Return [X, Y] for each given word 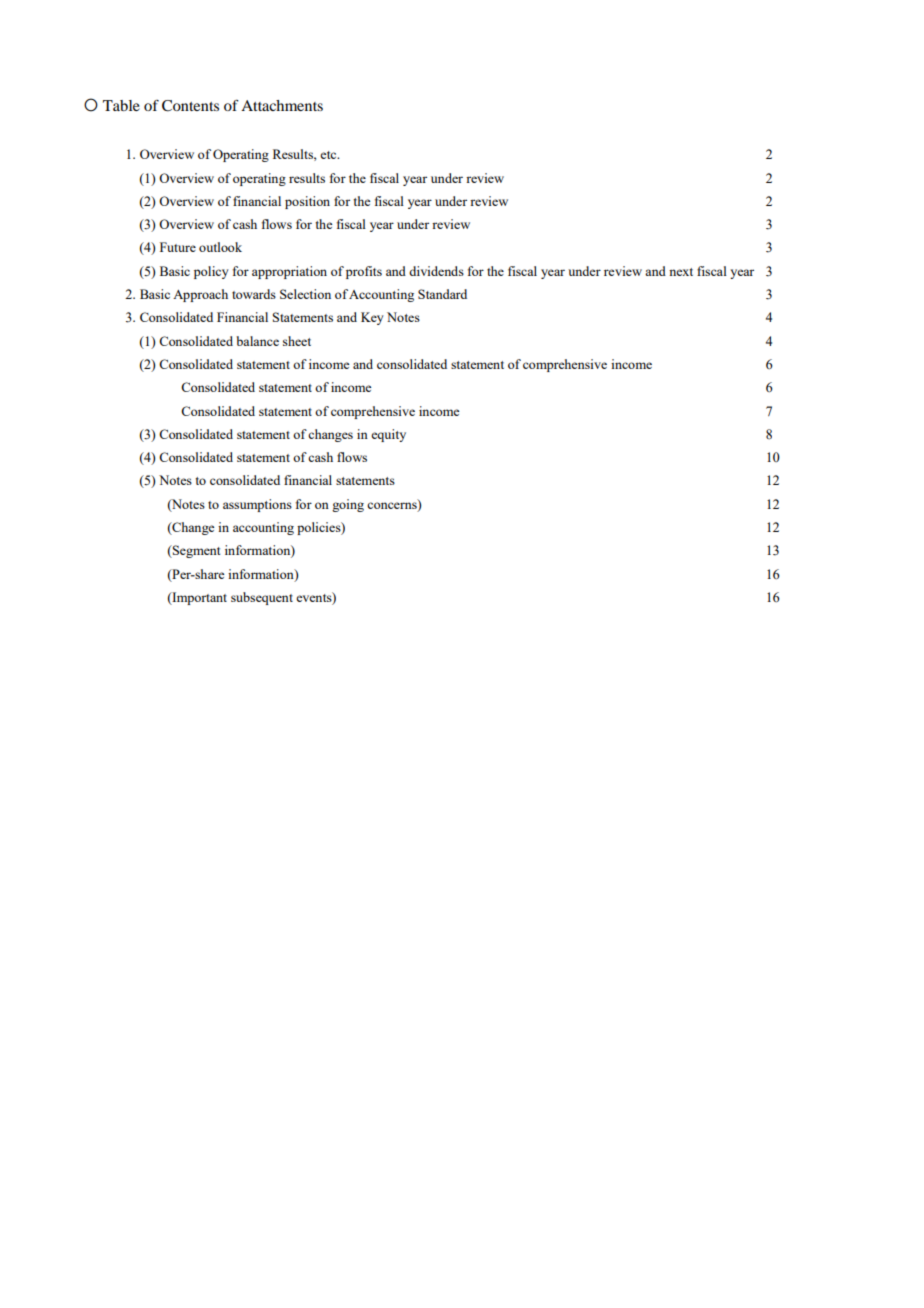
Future [178, 247]
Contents [190, 106]
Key [372, 318]
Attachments [282, 105]
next [681, 272]
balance [257, 341]
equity [388, 435]
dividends [436, 271]
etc [329, 155]
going [348, 505]
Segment [195, 551]
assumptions [257, 505]
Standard [442, 294]
